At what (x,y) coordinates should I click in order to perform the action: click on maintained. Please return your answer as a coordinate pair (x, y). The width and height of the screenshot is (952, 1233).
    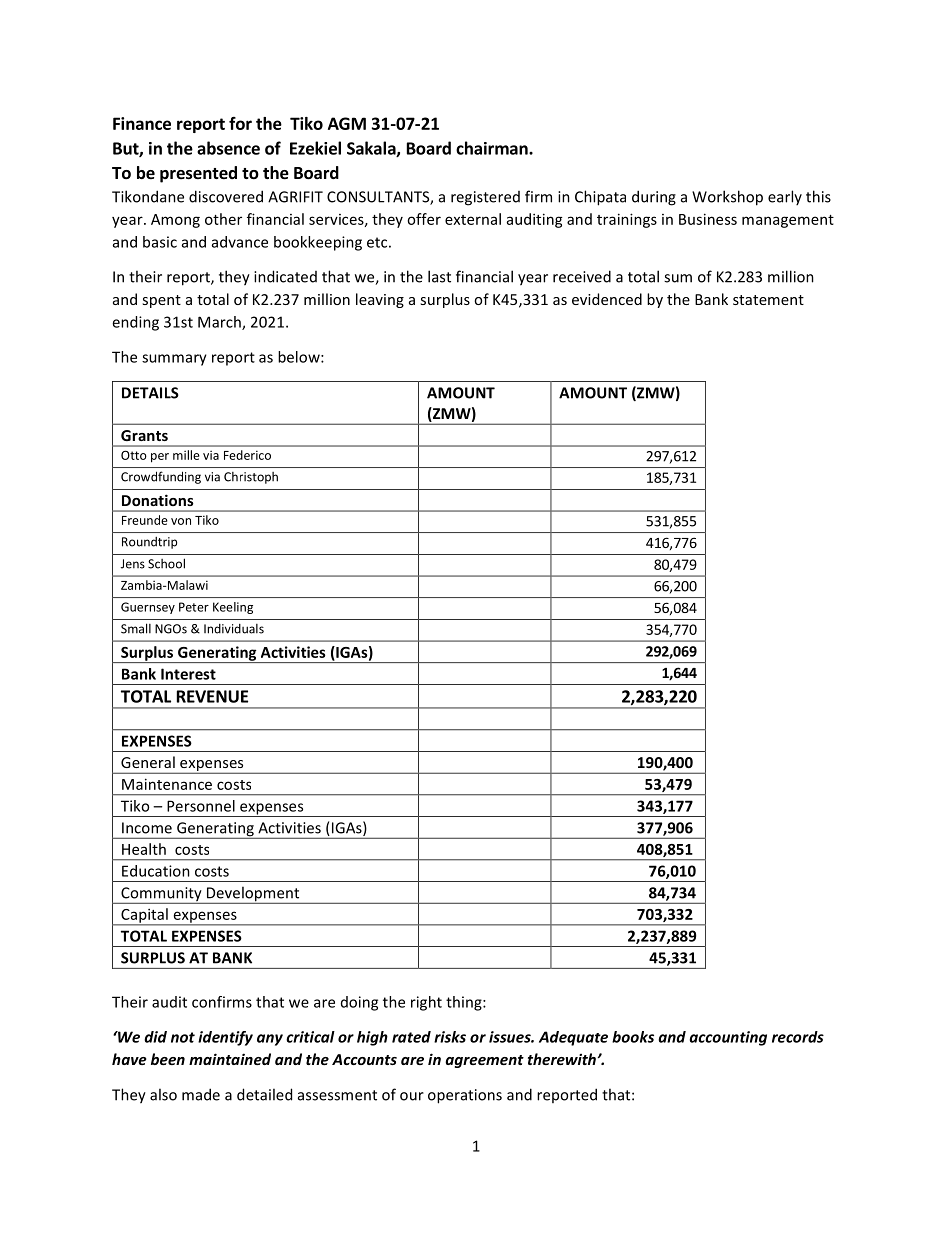
    Looking at the image, I should click on (230, 1059).
